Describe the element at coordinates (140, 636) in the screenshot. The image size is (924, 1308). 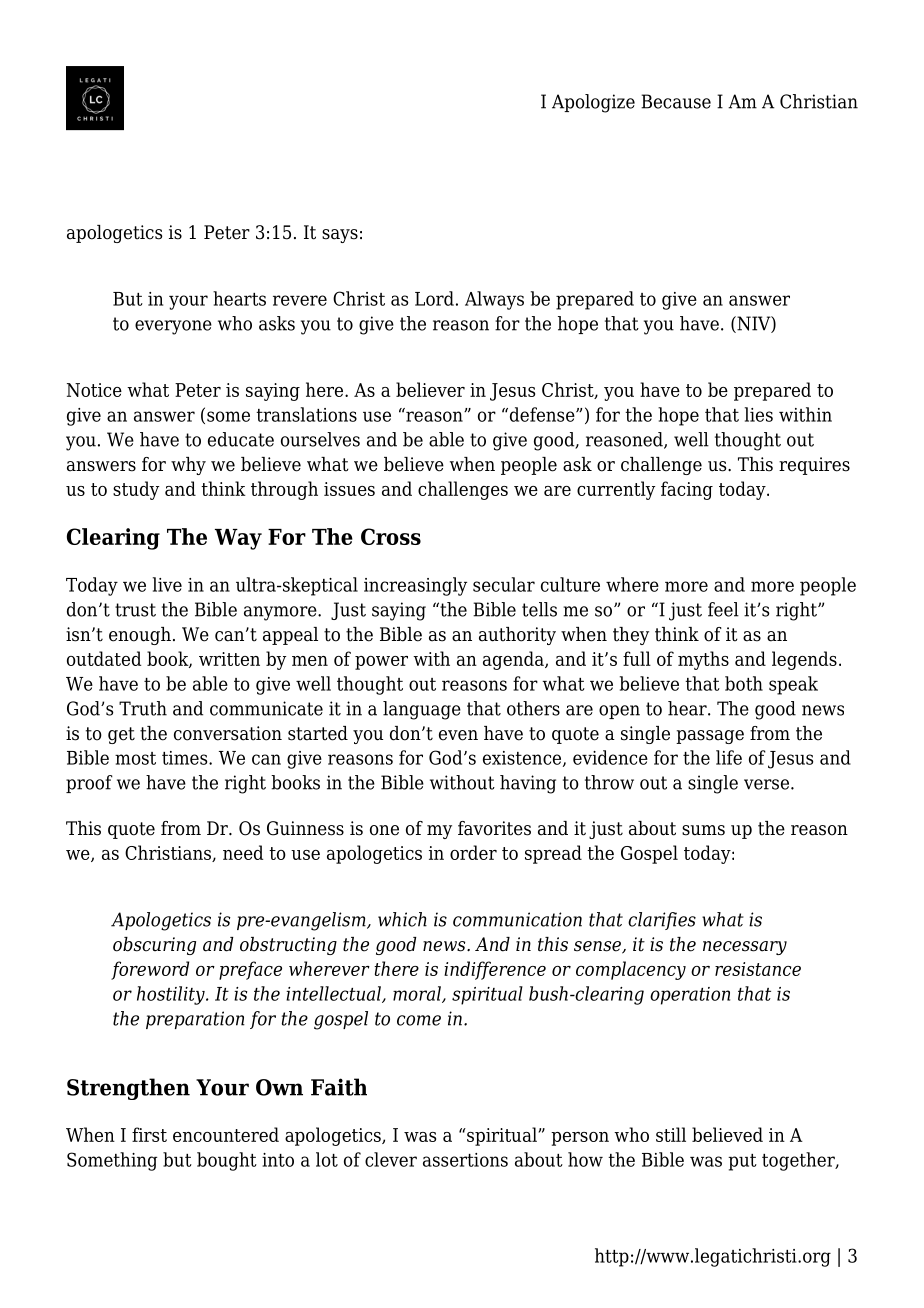
I see `enough` at that location.
